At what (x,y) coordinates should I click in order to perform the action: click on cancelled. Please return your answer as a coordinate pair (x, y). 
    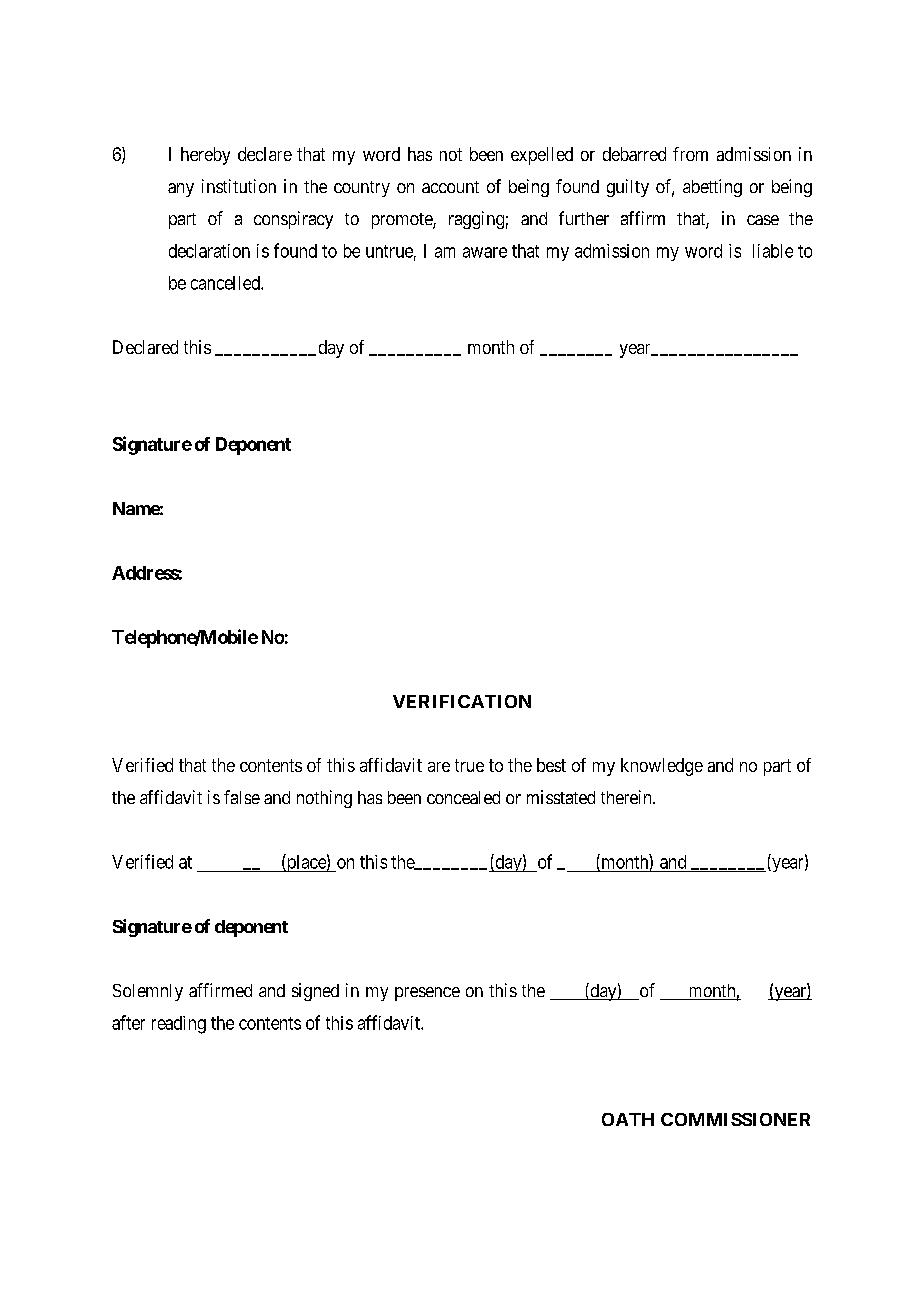
    Looking at the image, I should click on (226, 283).
